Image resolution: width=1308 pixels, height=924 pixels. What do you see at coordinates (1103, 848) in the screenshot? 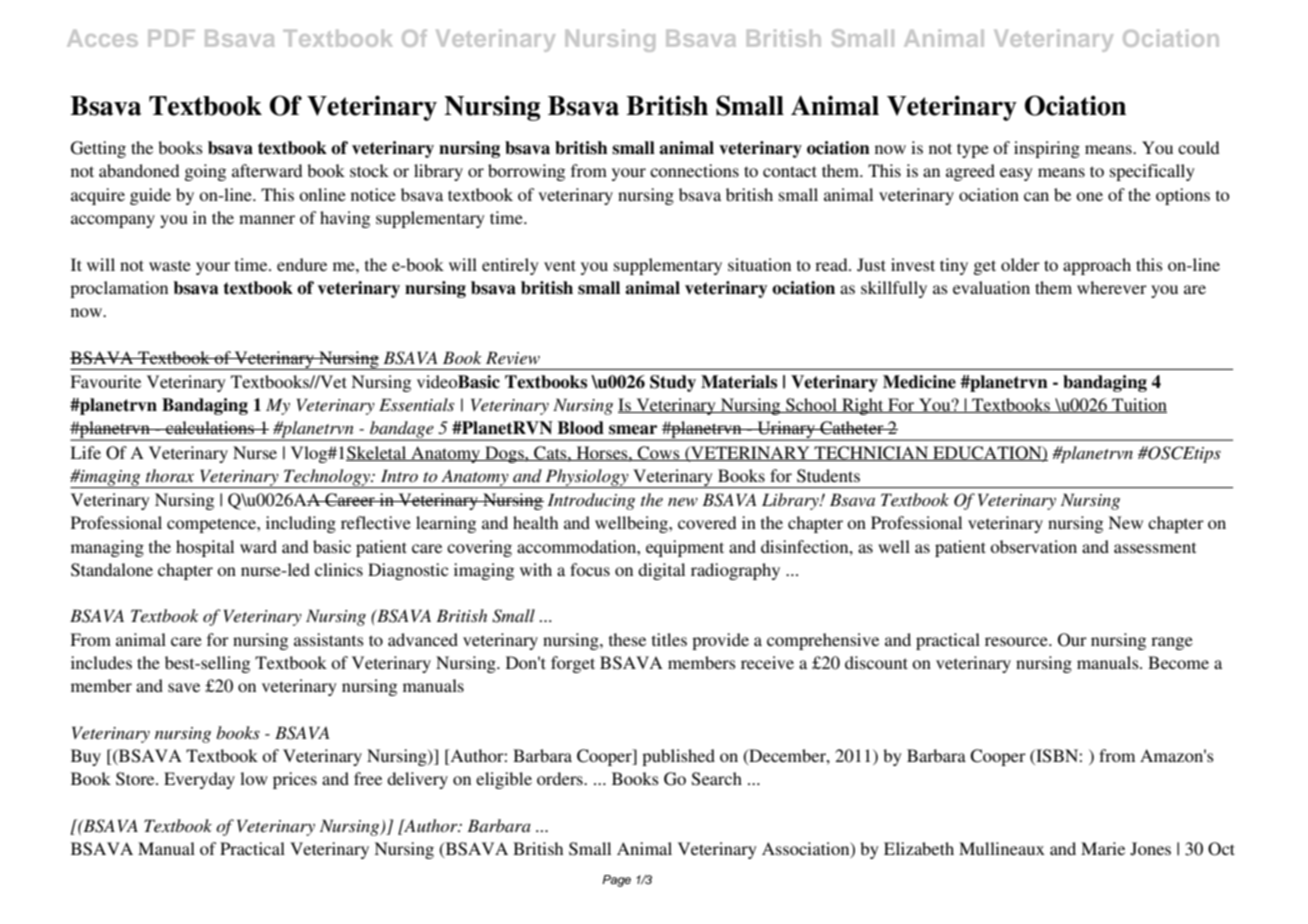
I see `Marie` at bounding box center [1103, 848].
